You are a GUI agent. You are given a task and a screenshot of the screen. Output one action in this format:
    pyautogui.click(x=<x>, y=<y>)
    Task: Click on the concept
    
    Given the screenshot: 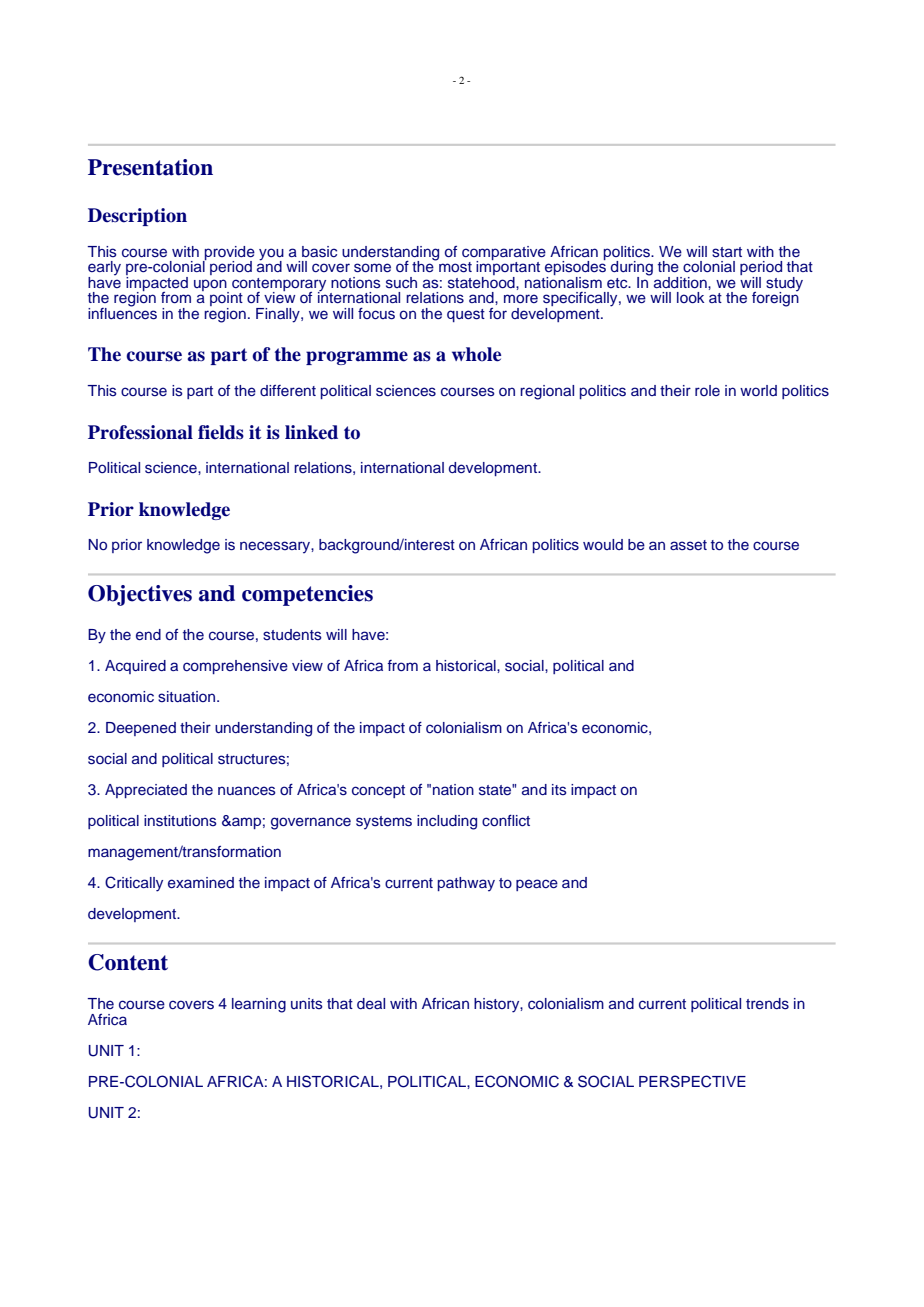 What is the action you would take?
    pyautogui.click(x=378, y=791)
